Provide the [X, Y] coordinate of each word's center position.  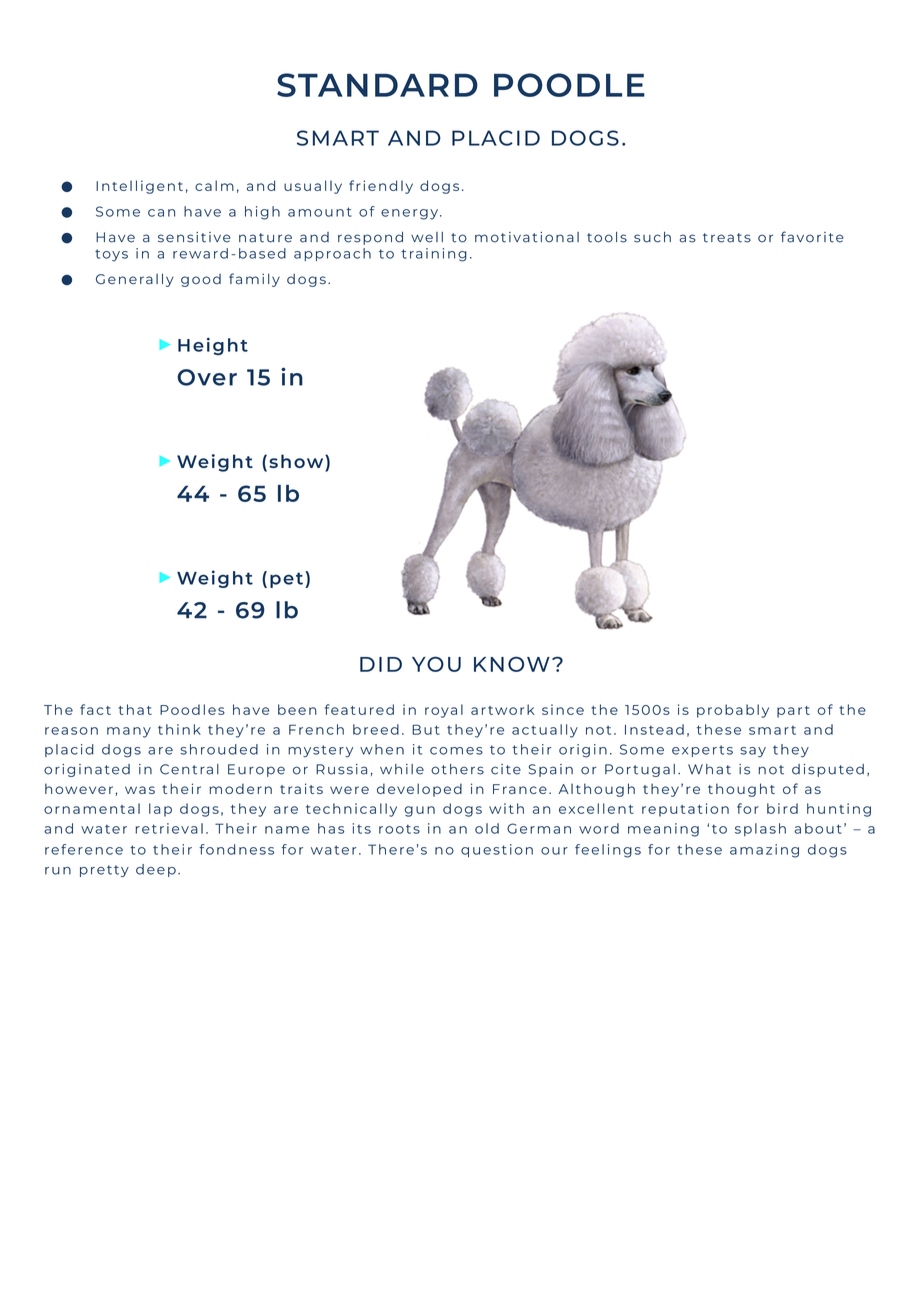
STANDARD [377, 85]
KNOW [512, 664]
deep [156, 870]
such [652, 237]
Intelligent [139, 187]
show [297, 462]
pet [286, 580]
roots [399, 829]
